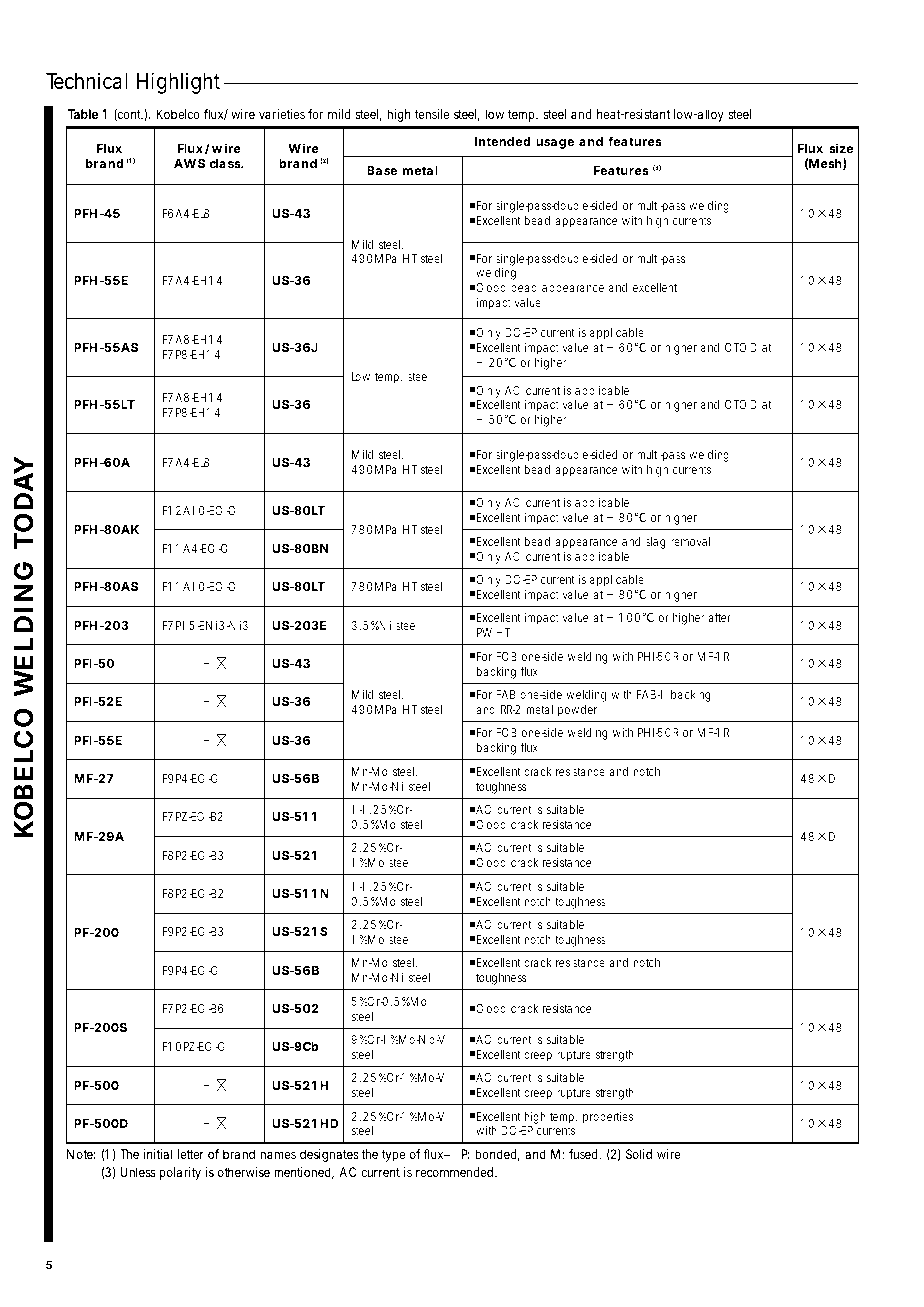 Image resolution: width=924 pixels, height=1307 pixels. What do you see at coordinates (841, 148) in the screenshot?
I see `size` at bounding box center [841, 148].
